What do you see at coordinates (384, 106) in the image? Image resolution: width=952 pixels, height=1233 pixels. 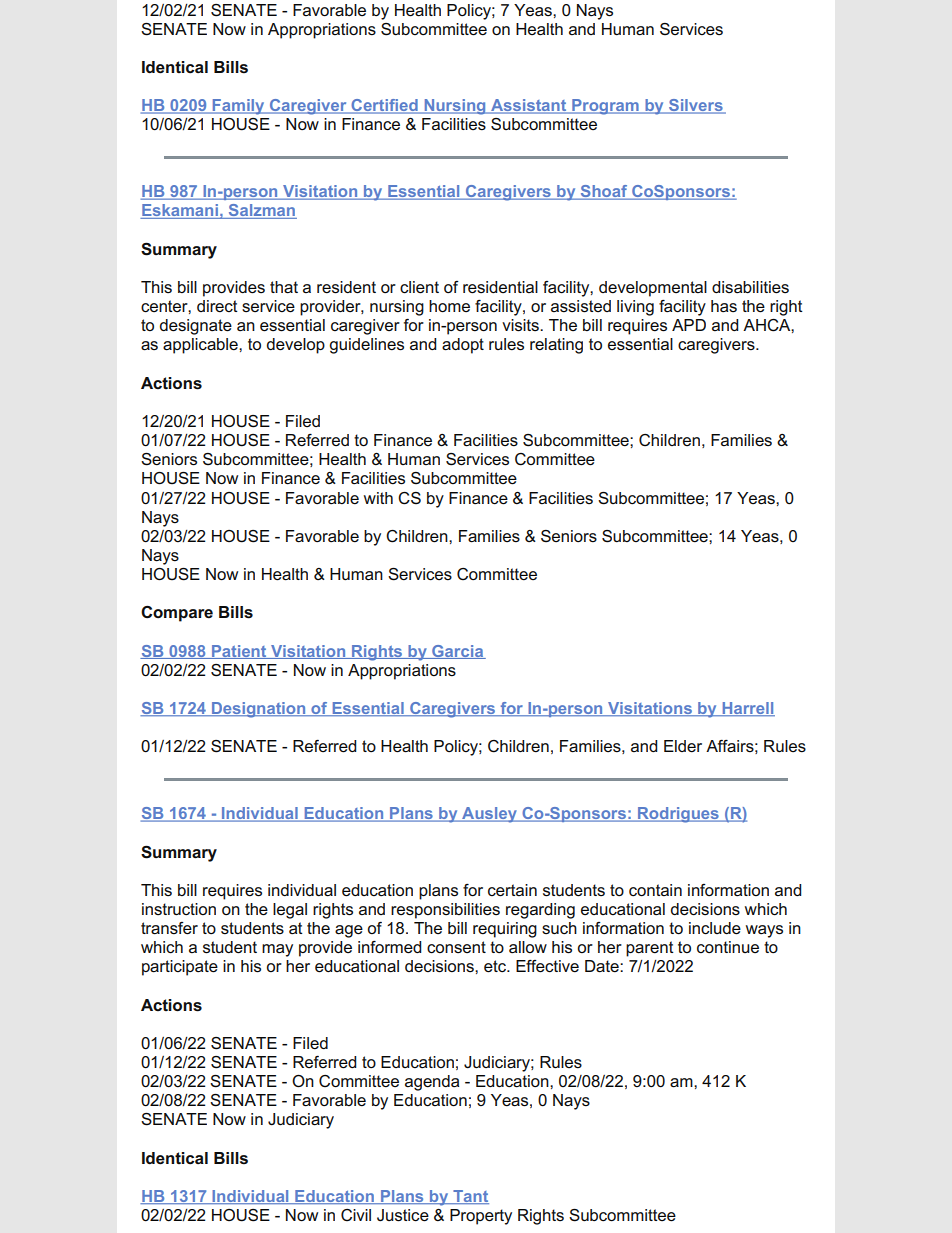 I see `Certified` at bounding box center [384, 106].
